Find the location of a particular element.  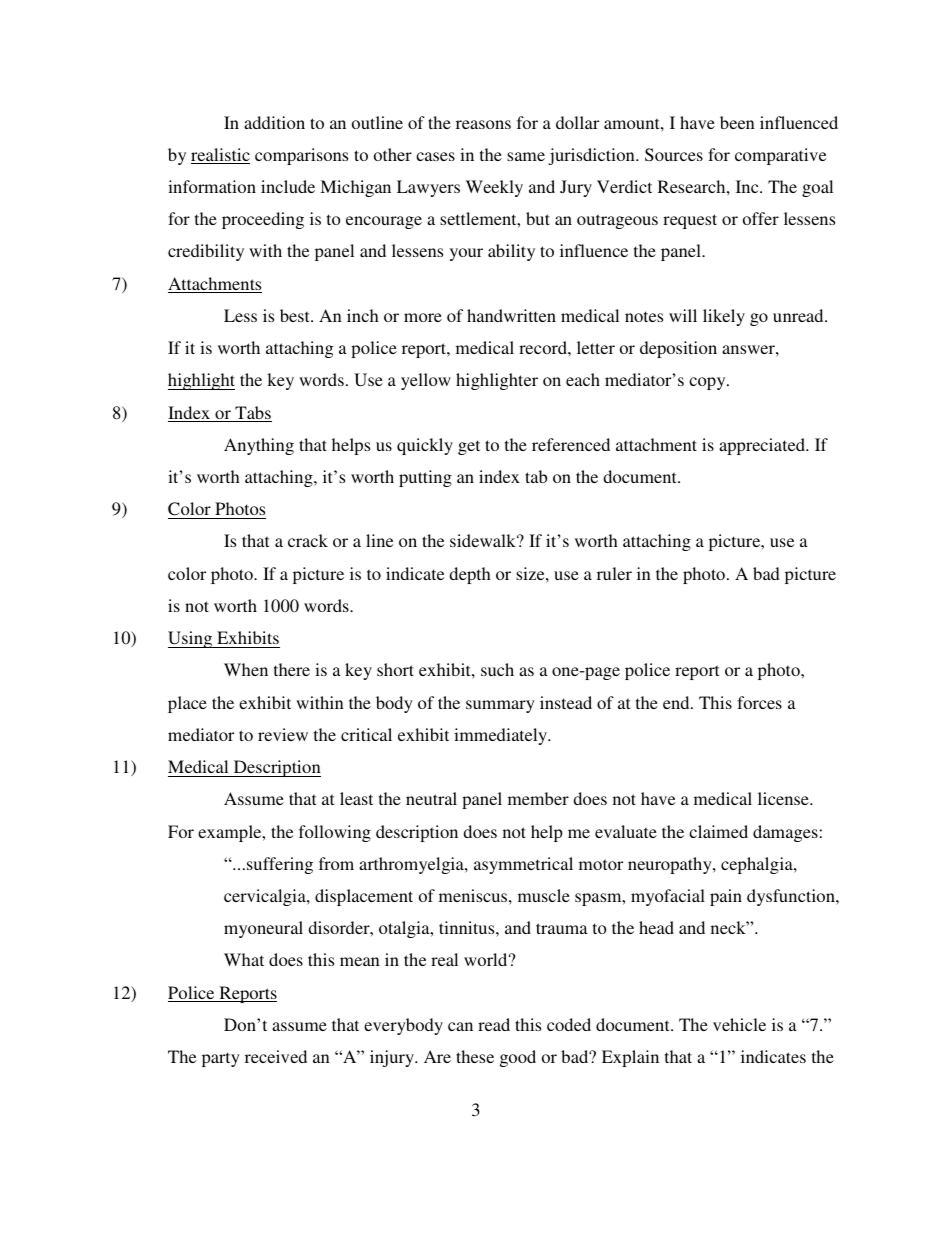

vehicle is located at coordinates (739, 1024).
